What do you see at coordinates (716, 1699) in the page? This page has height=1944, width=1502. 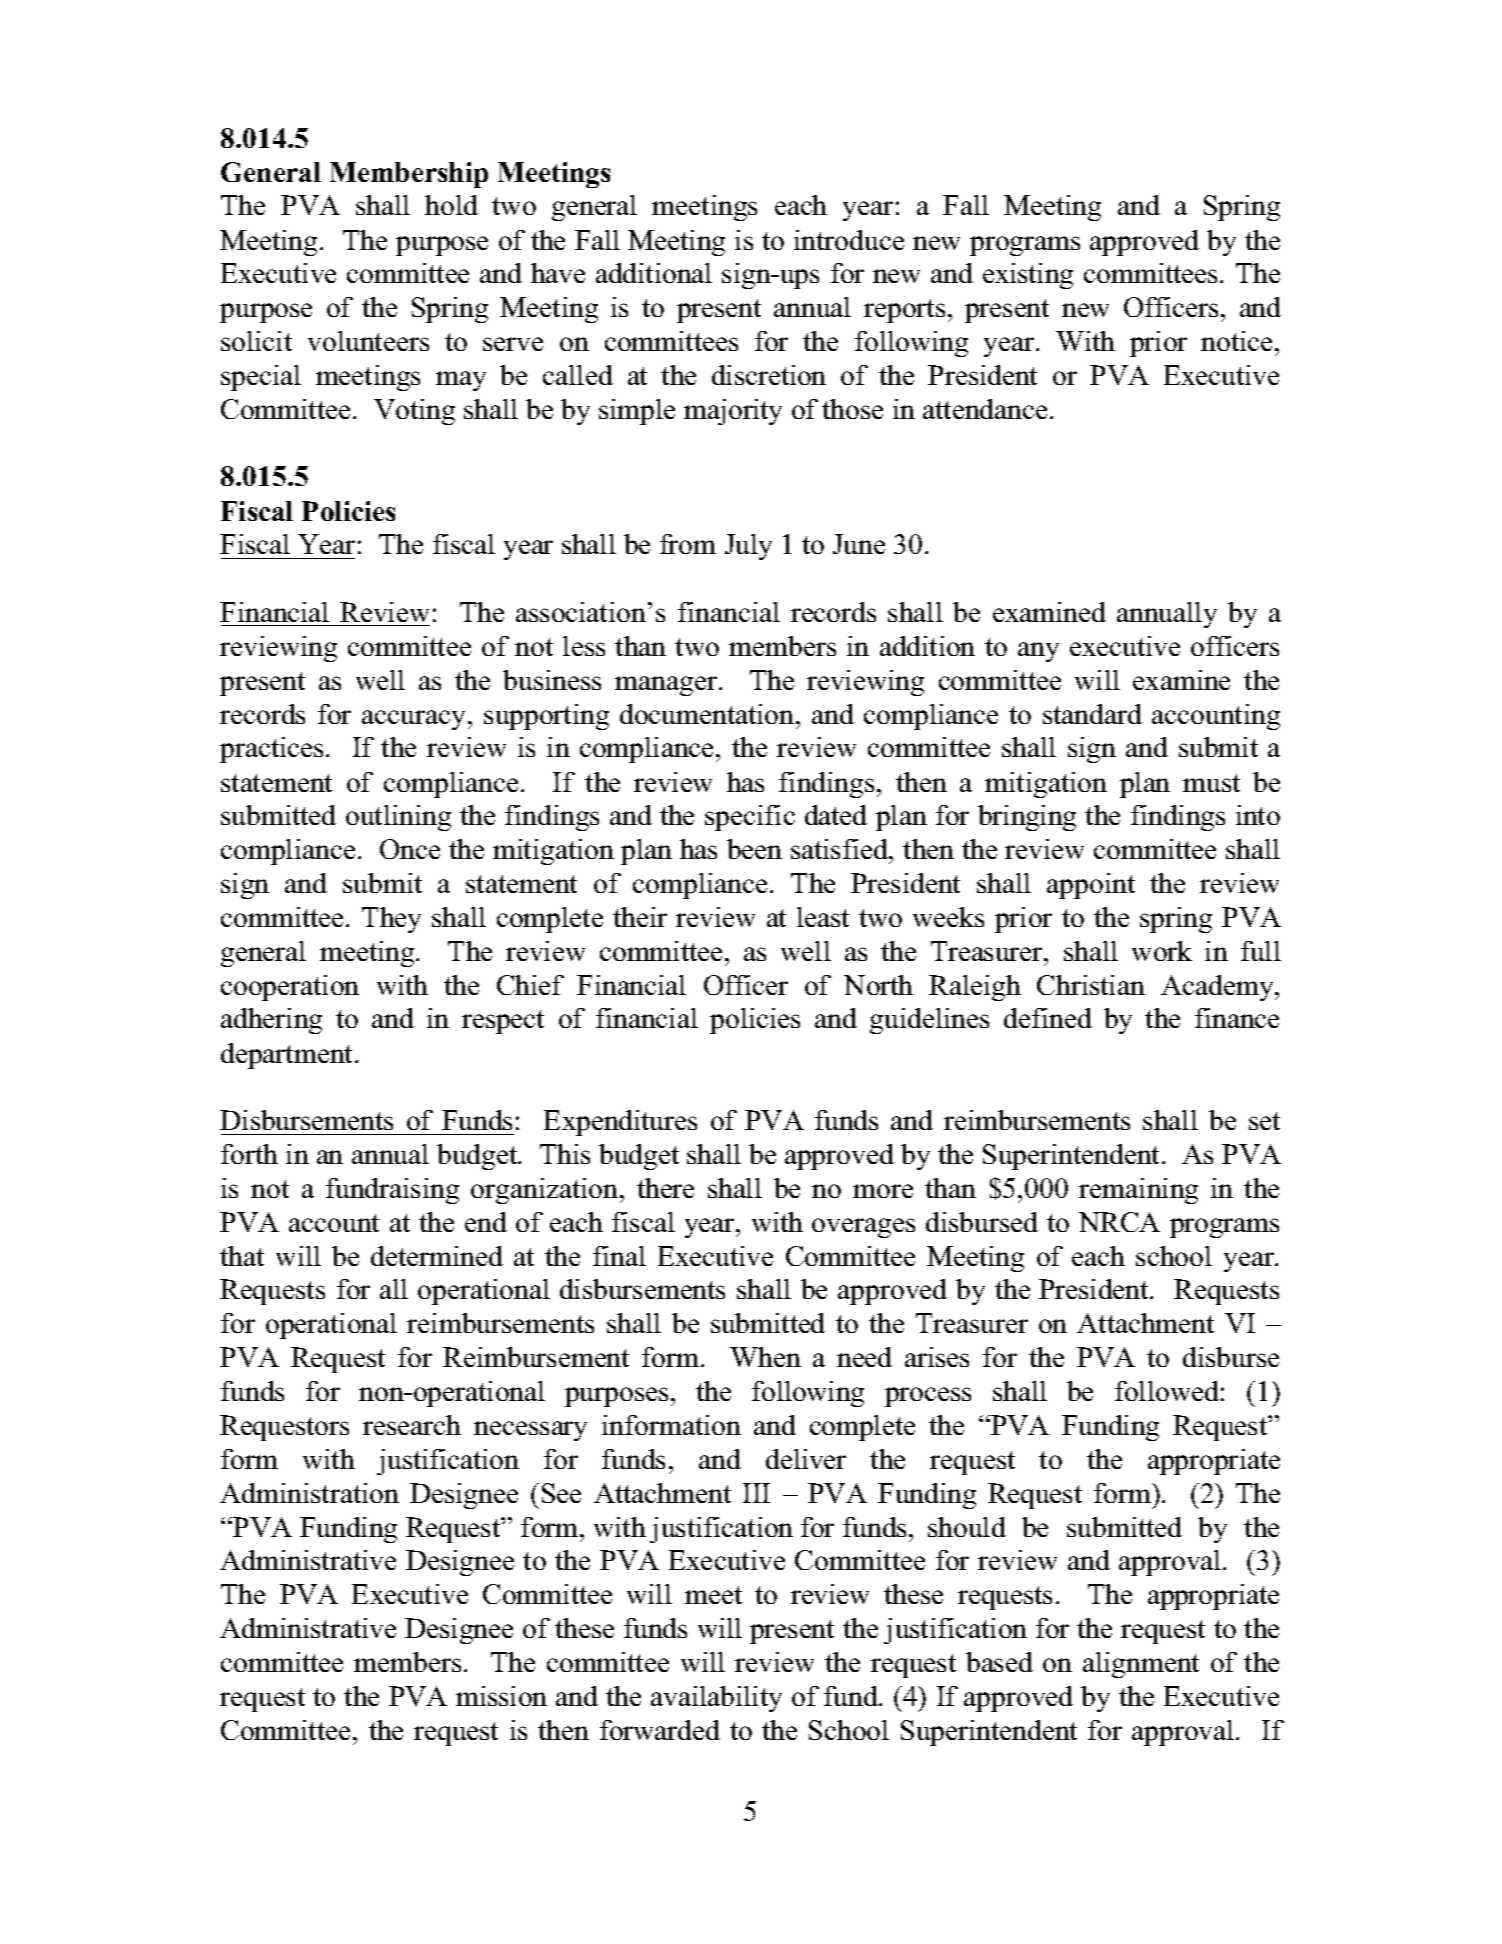 I see `availability` at bounding box center [716, 1699].
